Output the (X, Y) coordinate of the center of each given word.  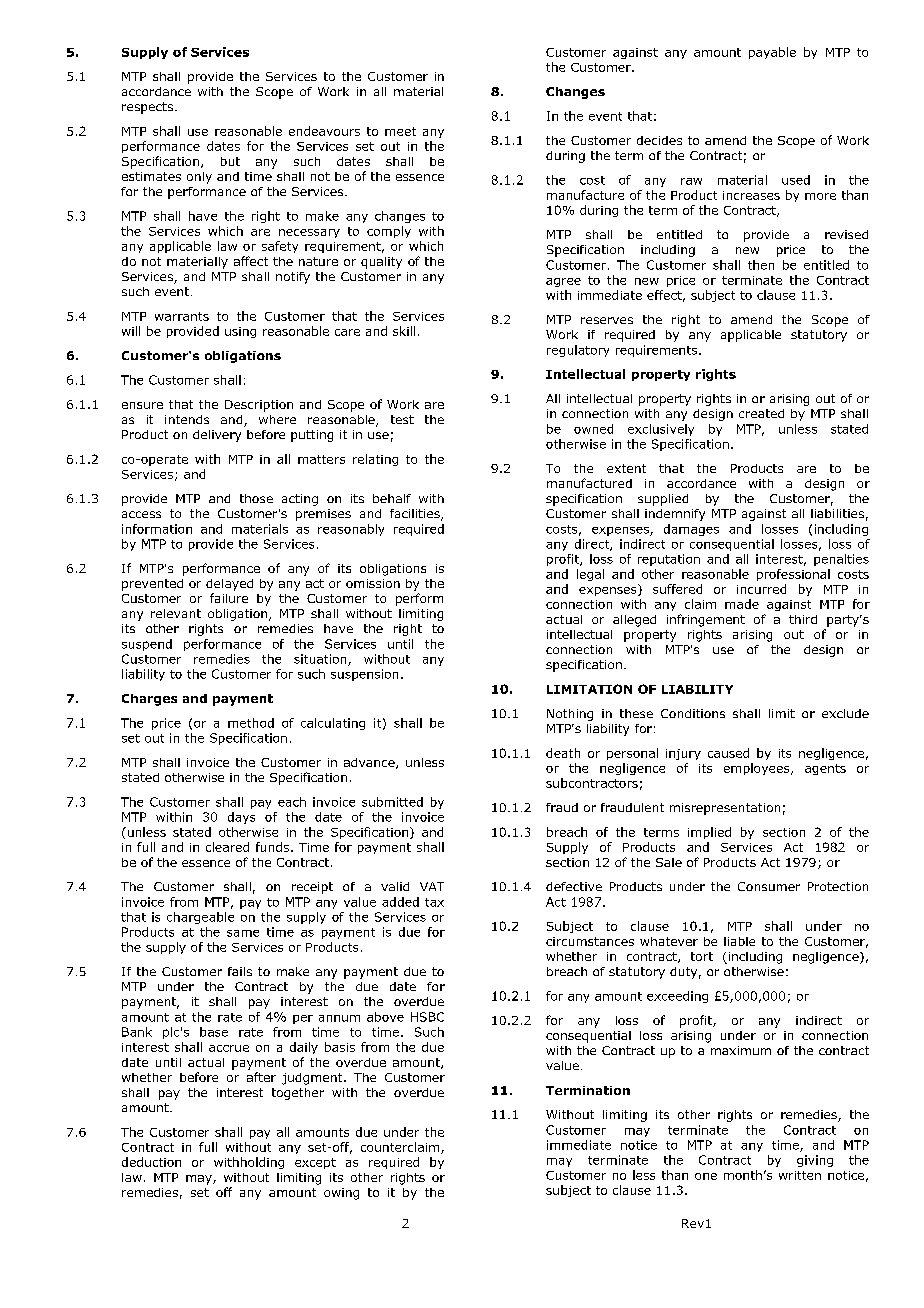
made (742, 604)
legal (590, 575)
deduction (151, 1162)
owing (341, 1194)
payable (772, 53)
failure (229, 598)
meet (400, 131)
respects (147, 108)
